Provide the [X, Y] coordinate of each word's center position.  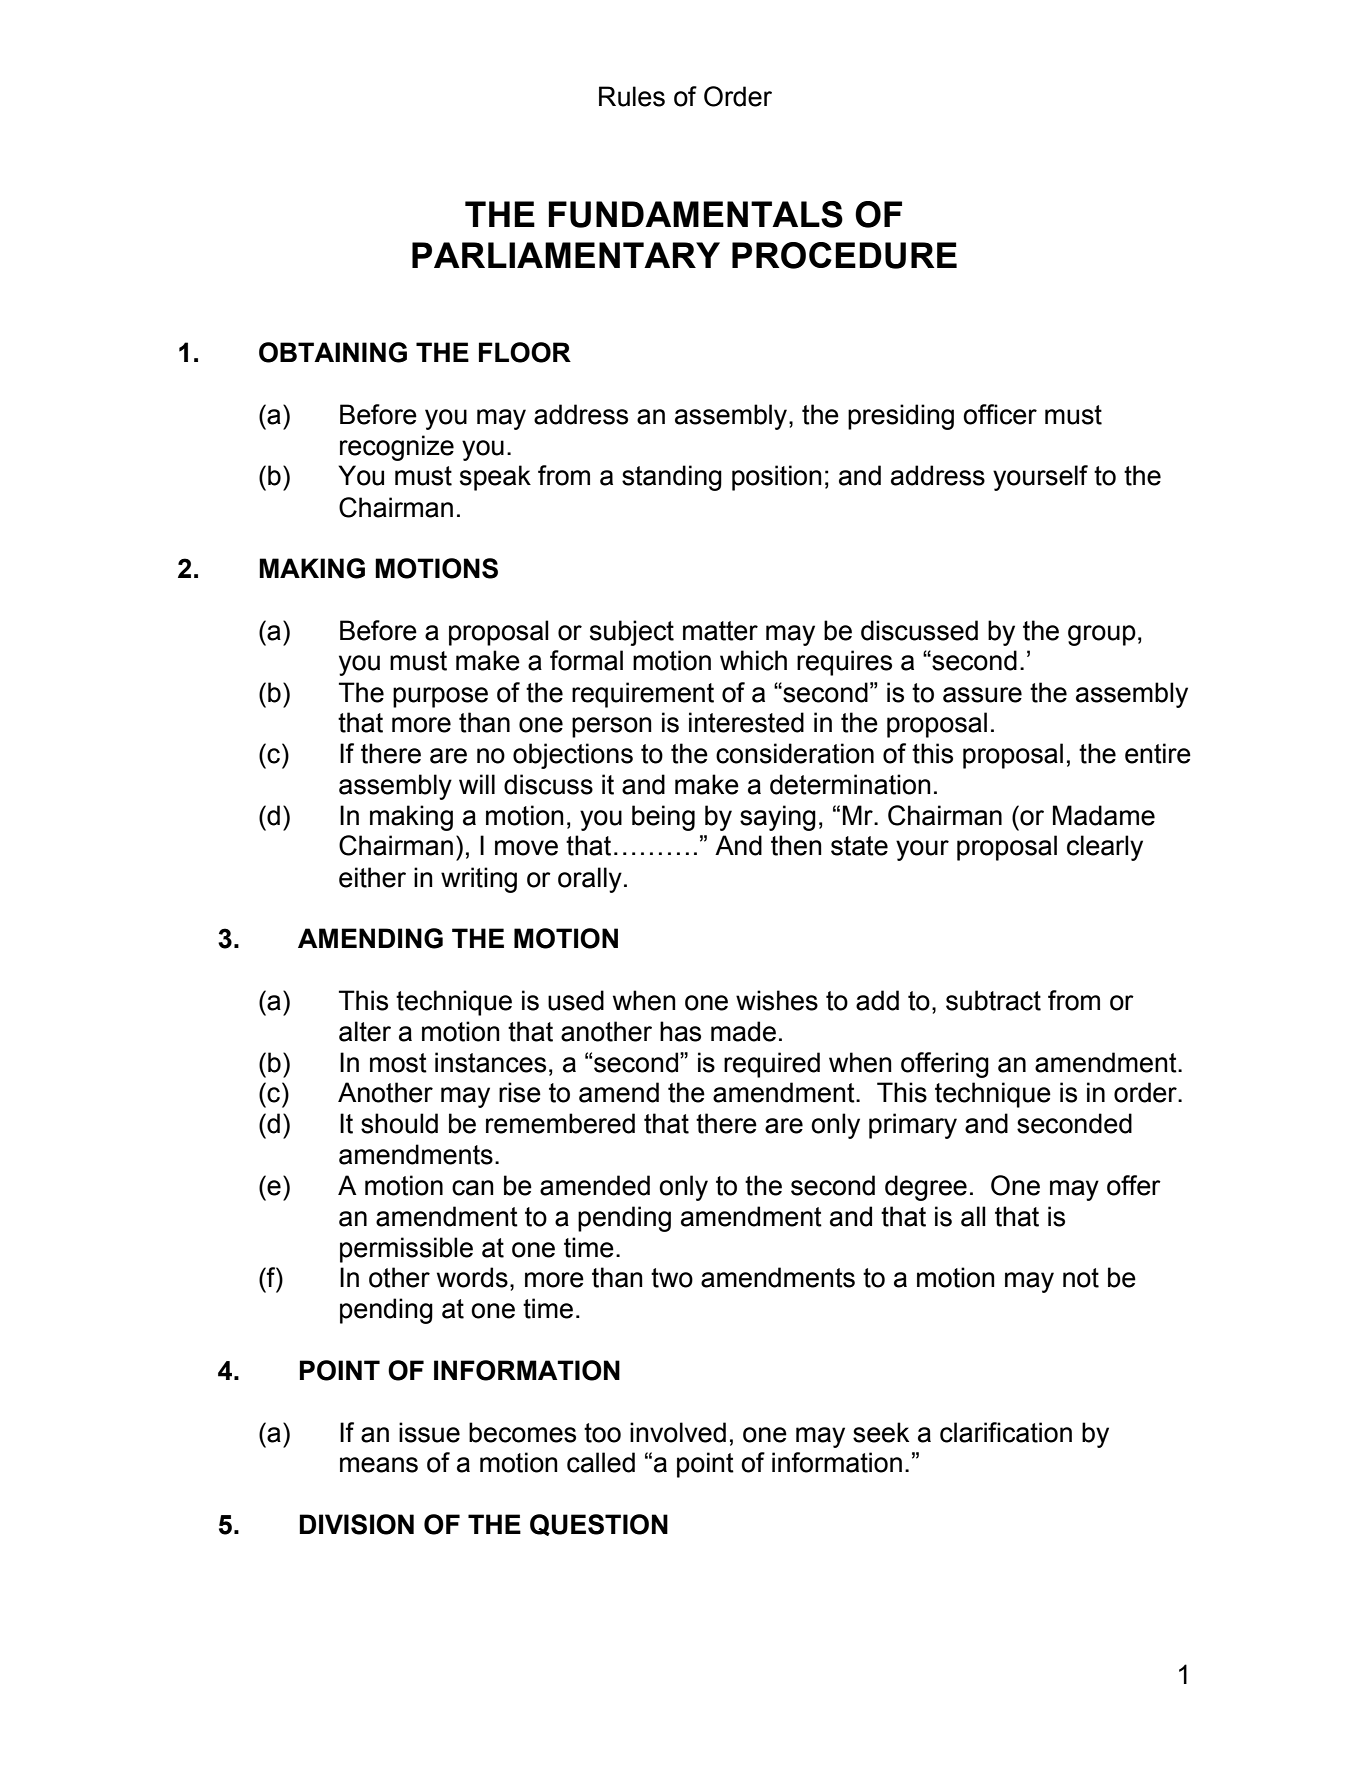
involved [678, 1432]
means [379, 1465]
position [777, 478]
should [399, 1123]
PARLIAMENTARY [566, 255]
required [772, 1065]
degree [926, 1188]
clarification [1006, 1432]
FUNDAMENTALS [696, 214]
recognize [397, 448]
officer [1000, 414]
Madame [1104, 815]
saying [778, 818]
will [477, 784]
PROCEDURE [844, 255]
